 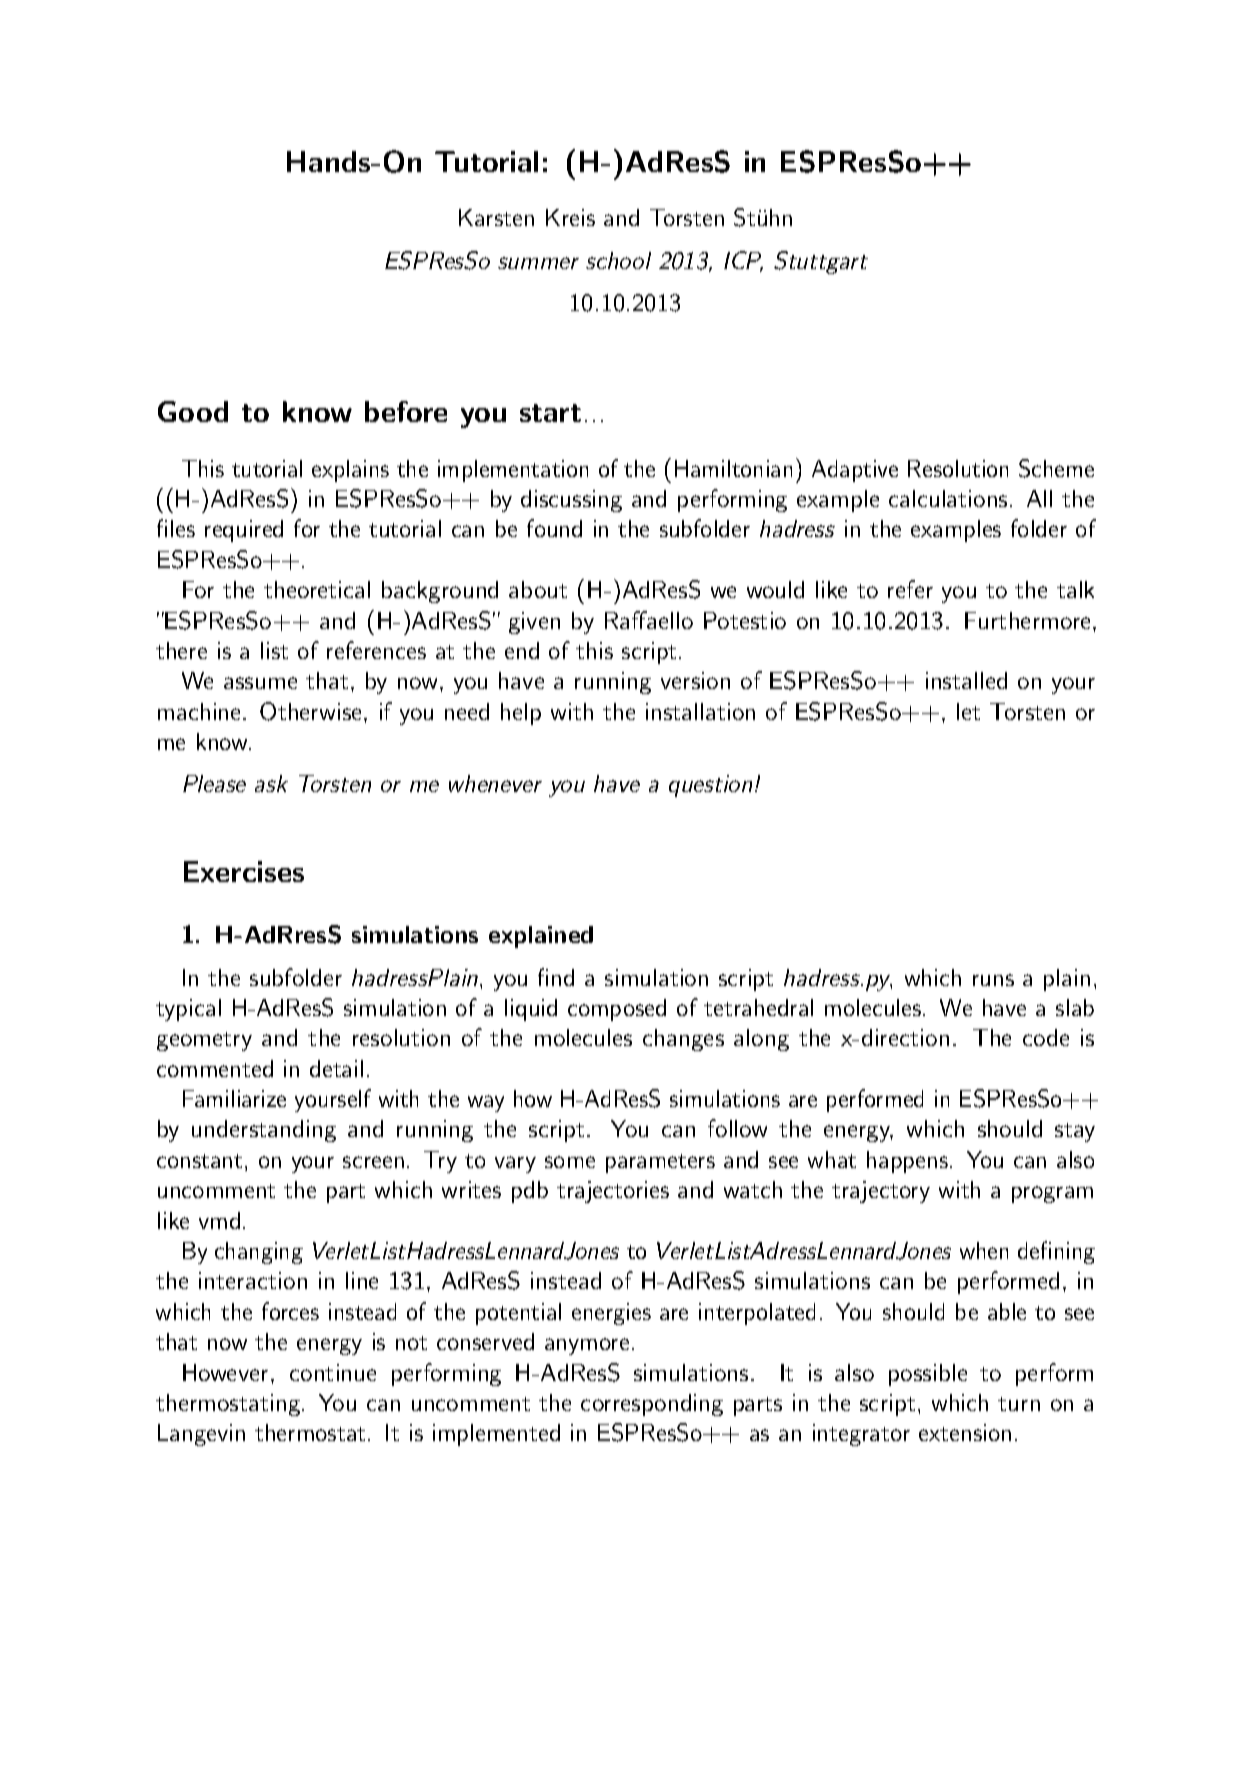 I want to click on understanding, so click(x=264, y=1131).
